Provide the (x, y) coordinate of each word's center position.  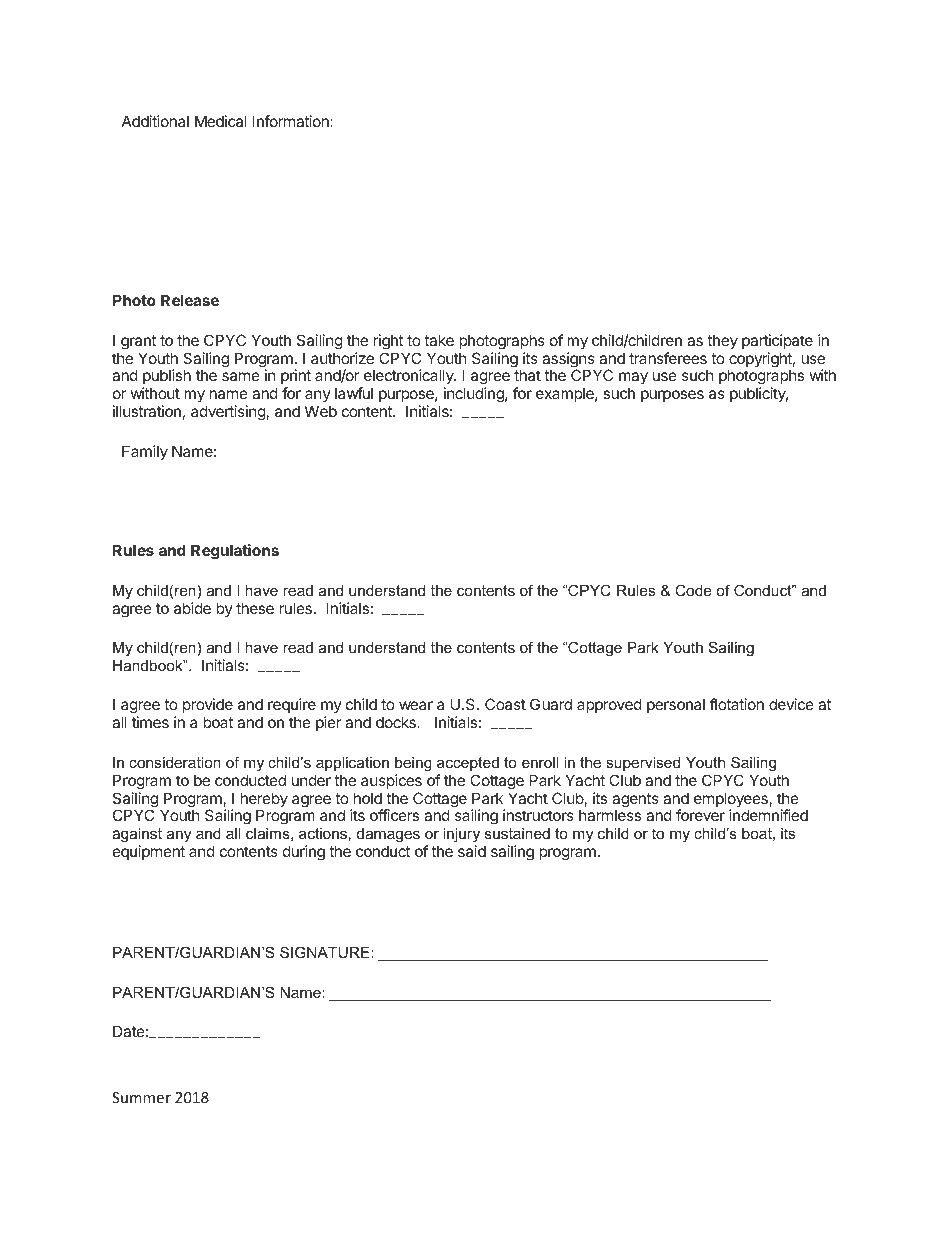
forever (700, 815)
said (472, 851)
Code (693, 590)
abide (192, 608)
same (241, 376)
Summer (141, 1097)
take (439, 340)
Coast (505, 704)
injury (461, 837)
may (633, 380)
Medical (221, 121)
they (722, 341)
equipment (149, 852)
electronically (408, 378)
